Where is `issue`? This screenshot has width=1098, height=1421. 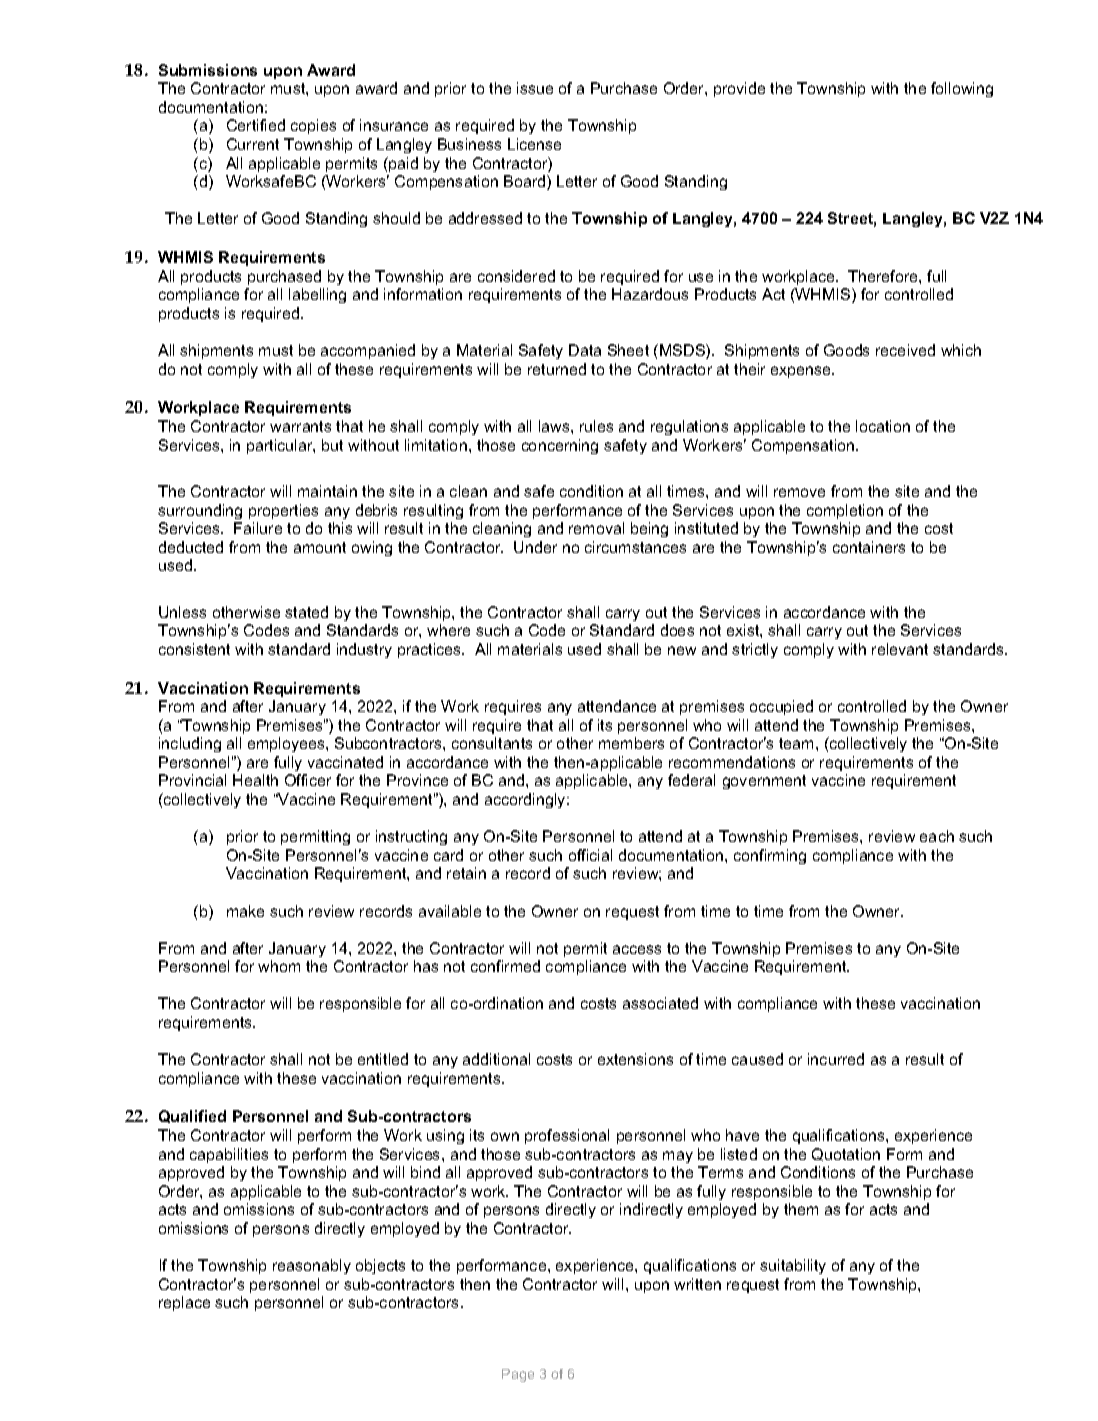 issue is located at coordinates (535, 88).
